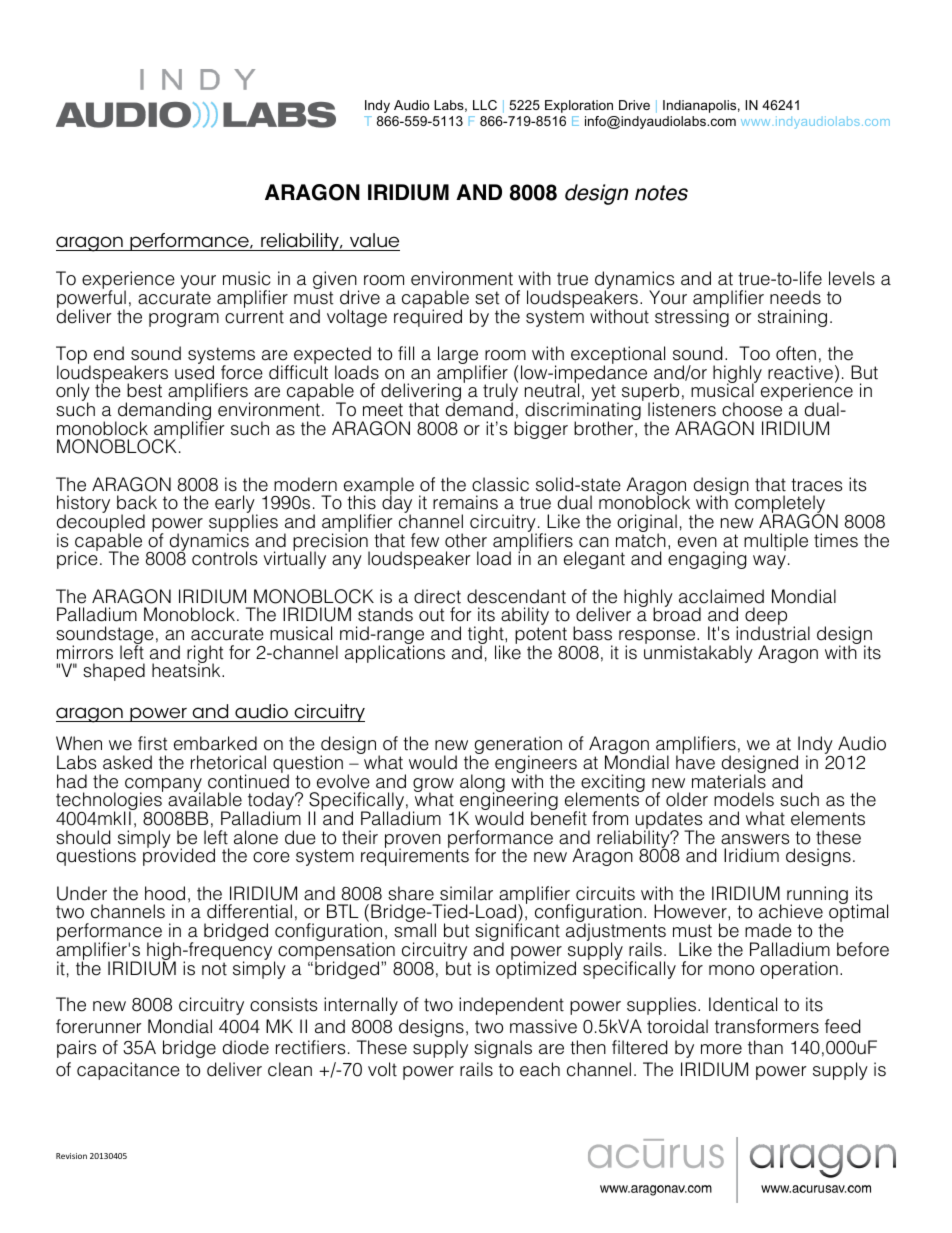 The image size is (952, 1233). What do you see at coordinates (153, 743) in the screenshot?
I see `first` at bounding box center [153, 743].
